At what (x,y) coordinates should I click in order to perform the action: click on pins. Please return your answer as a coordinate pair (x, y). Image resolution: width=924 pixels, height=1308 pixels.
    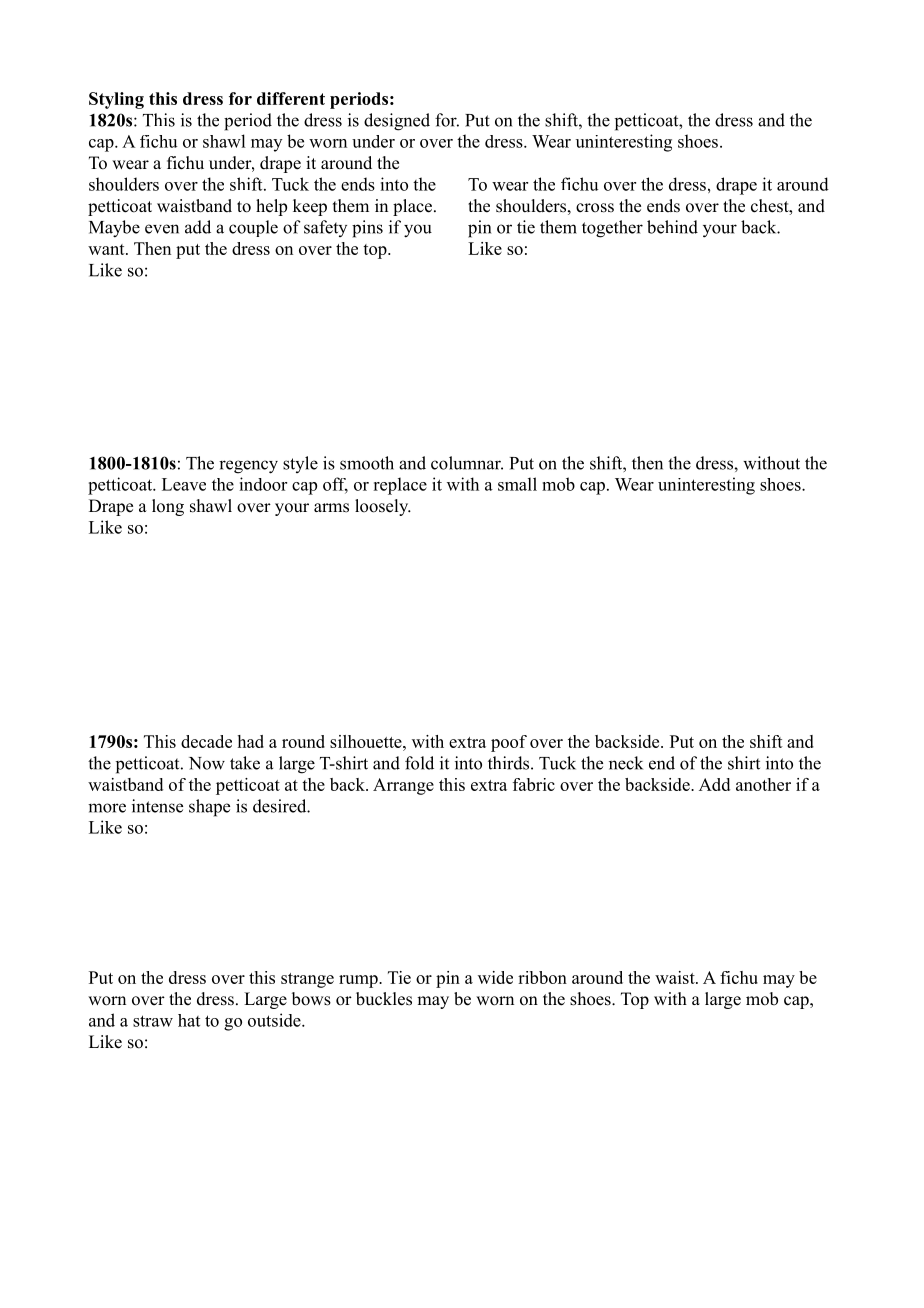
    Looking at the image, I should click on (367, 229).
